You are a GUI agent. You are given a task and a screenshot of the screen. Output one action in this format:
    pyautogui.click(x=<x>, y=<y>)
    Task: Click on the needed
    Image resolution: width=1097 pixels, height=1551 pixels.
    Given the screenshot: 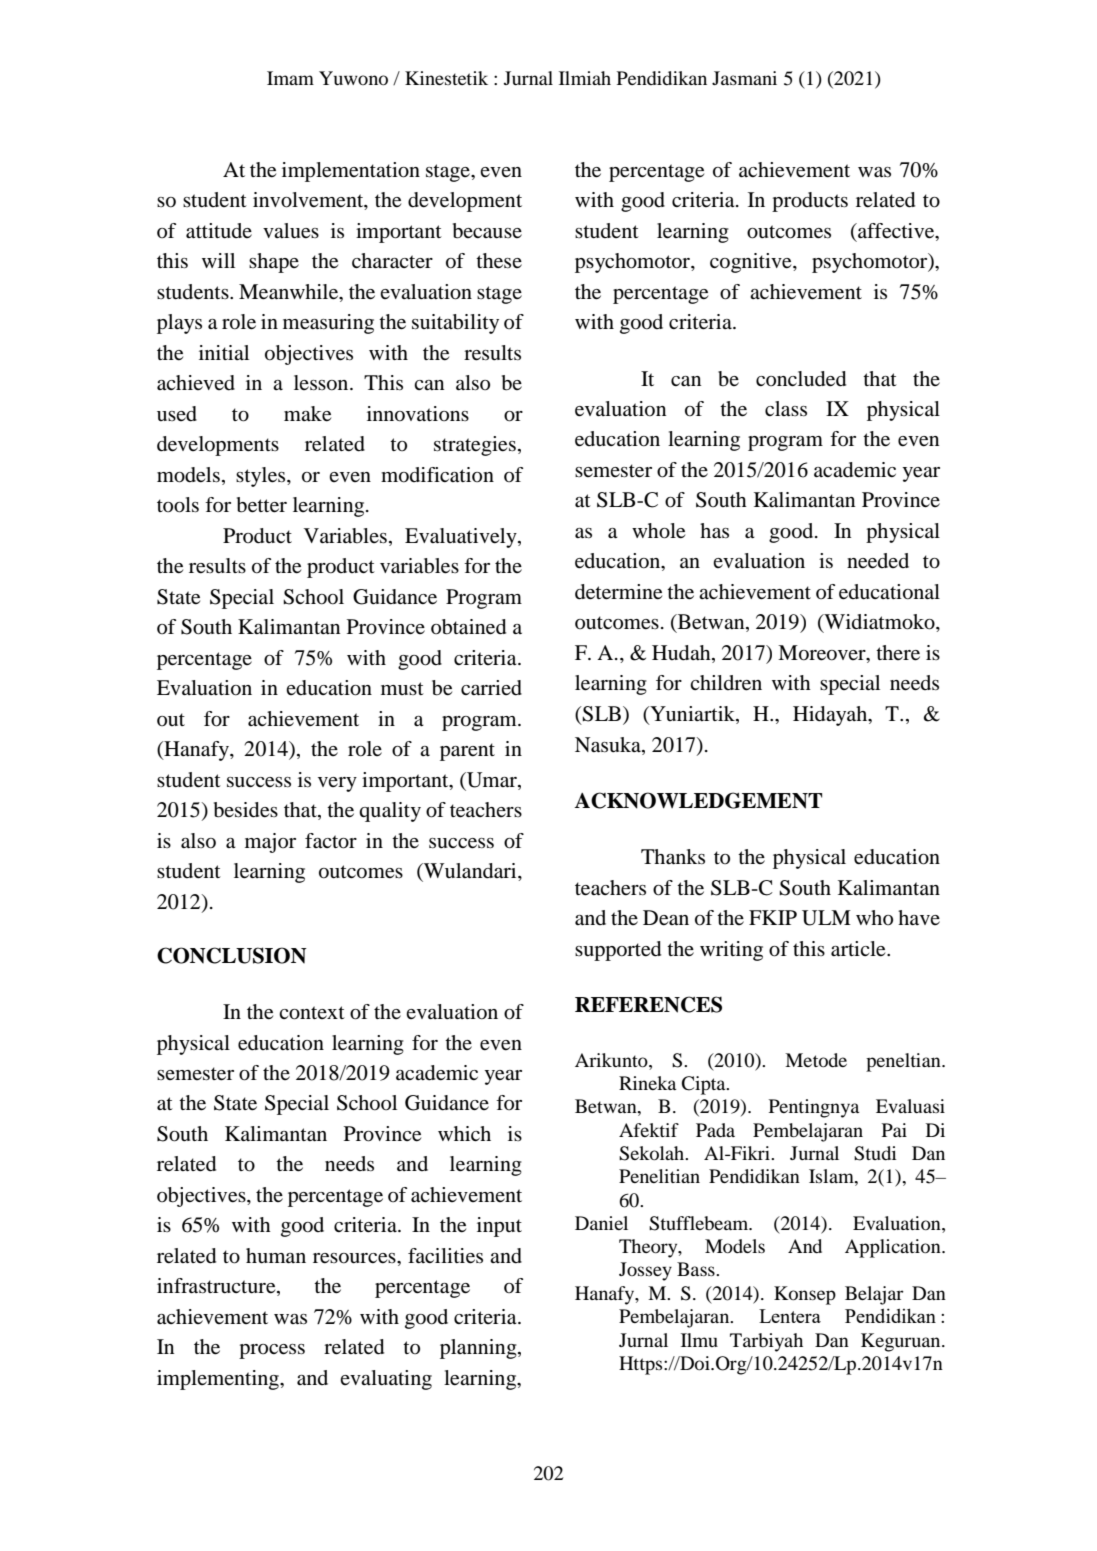 What is the action you would take?
    pyautogui.click(x=878, y=561)
